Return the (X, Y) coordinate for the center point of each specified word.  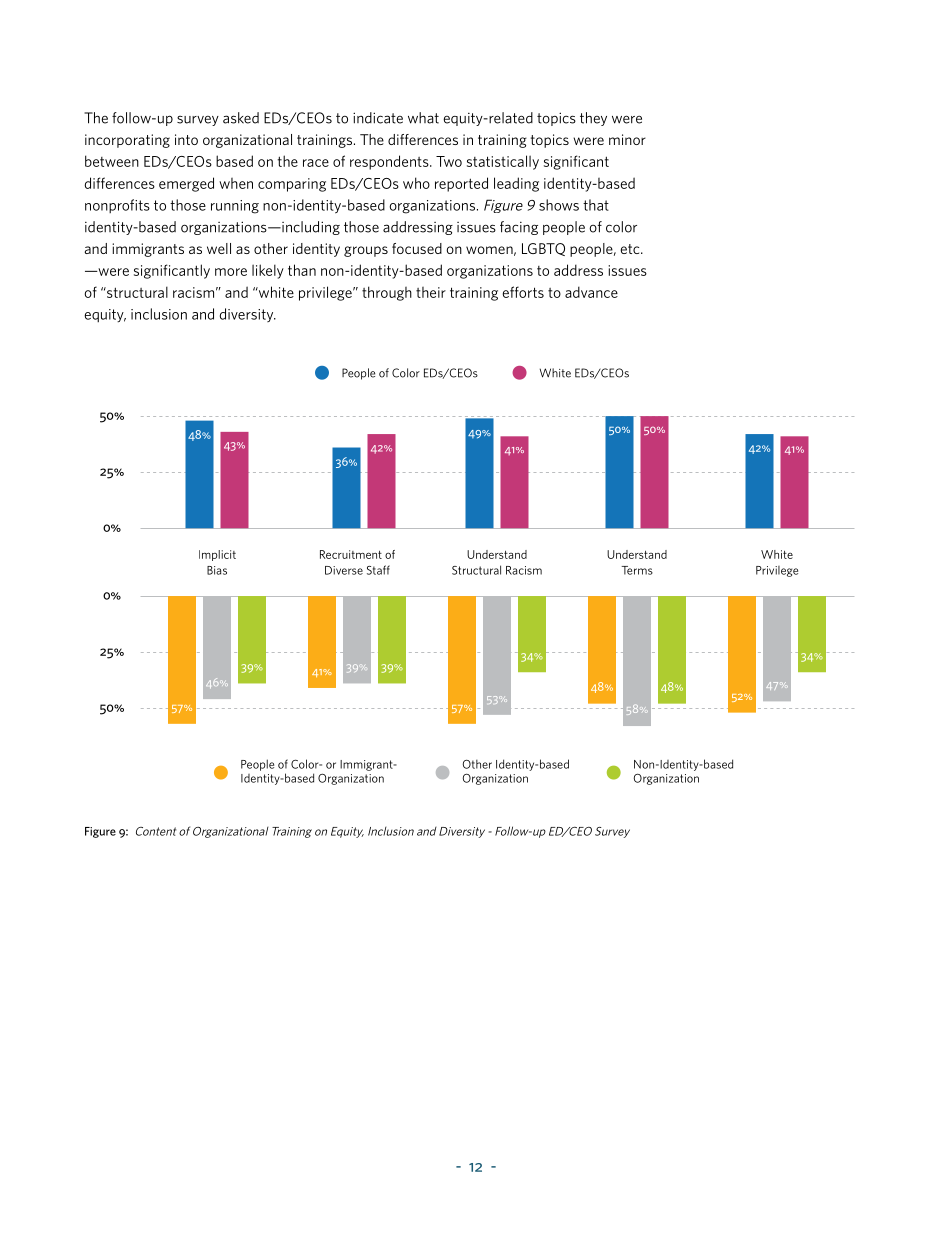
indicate (378, 118)
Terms (637, 570)
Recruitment (351, 554)
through (387, 293)
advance (591, 292)
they (593, 119)
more (231, 272)
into (186, 139)
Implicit (217, 555)
